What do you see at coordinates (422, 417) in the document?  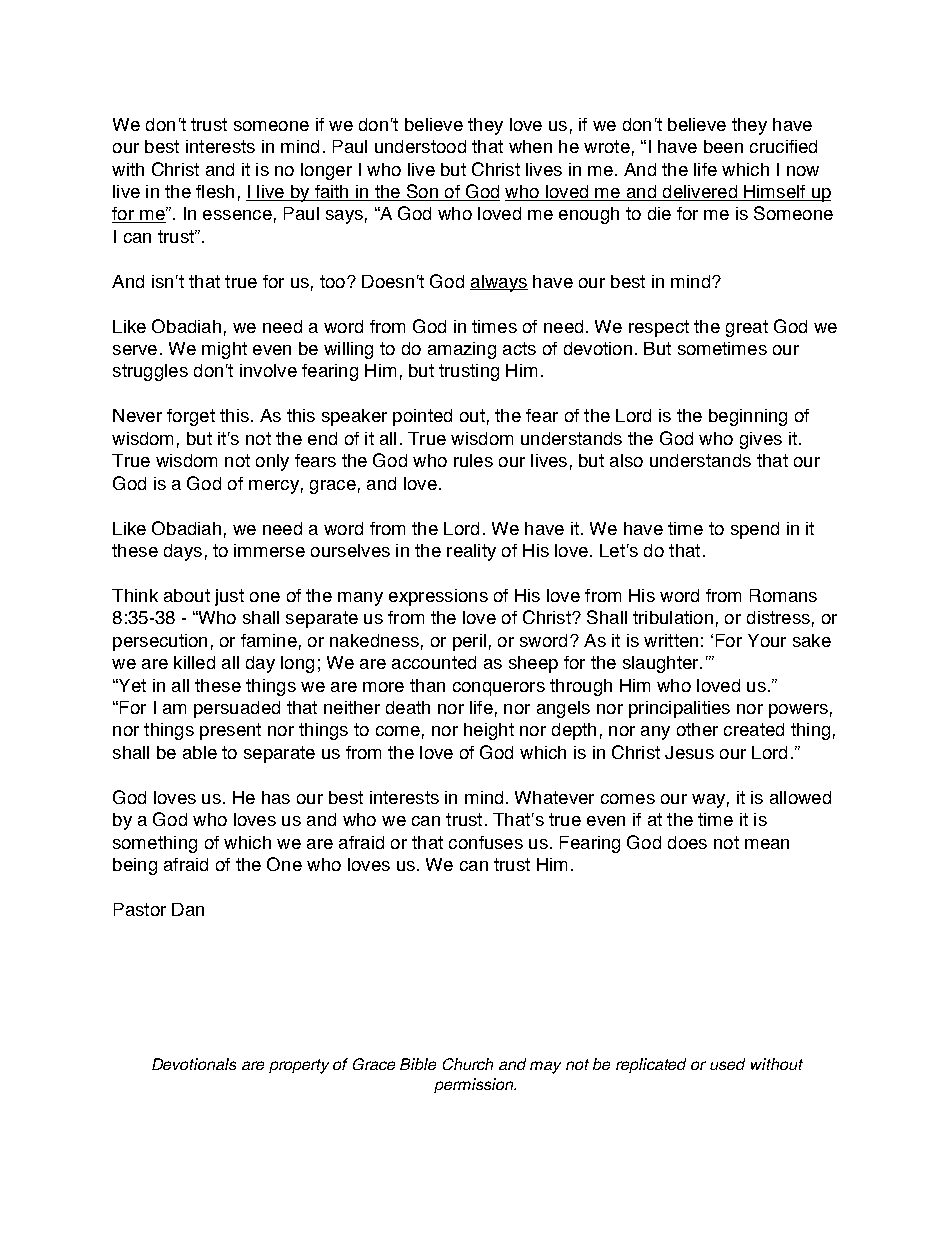 I see `pointed` at bounding box center [422, 417].
